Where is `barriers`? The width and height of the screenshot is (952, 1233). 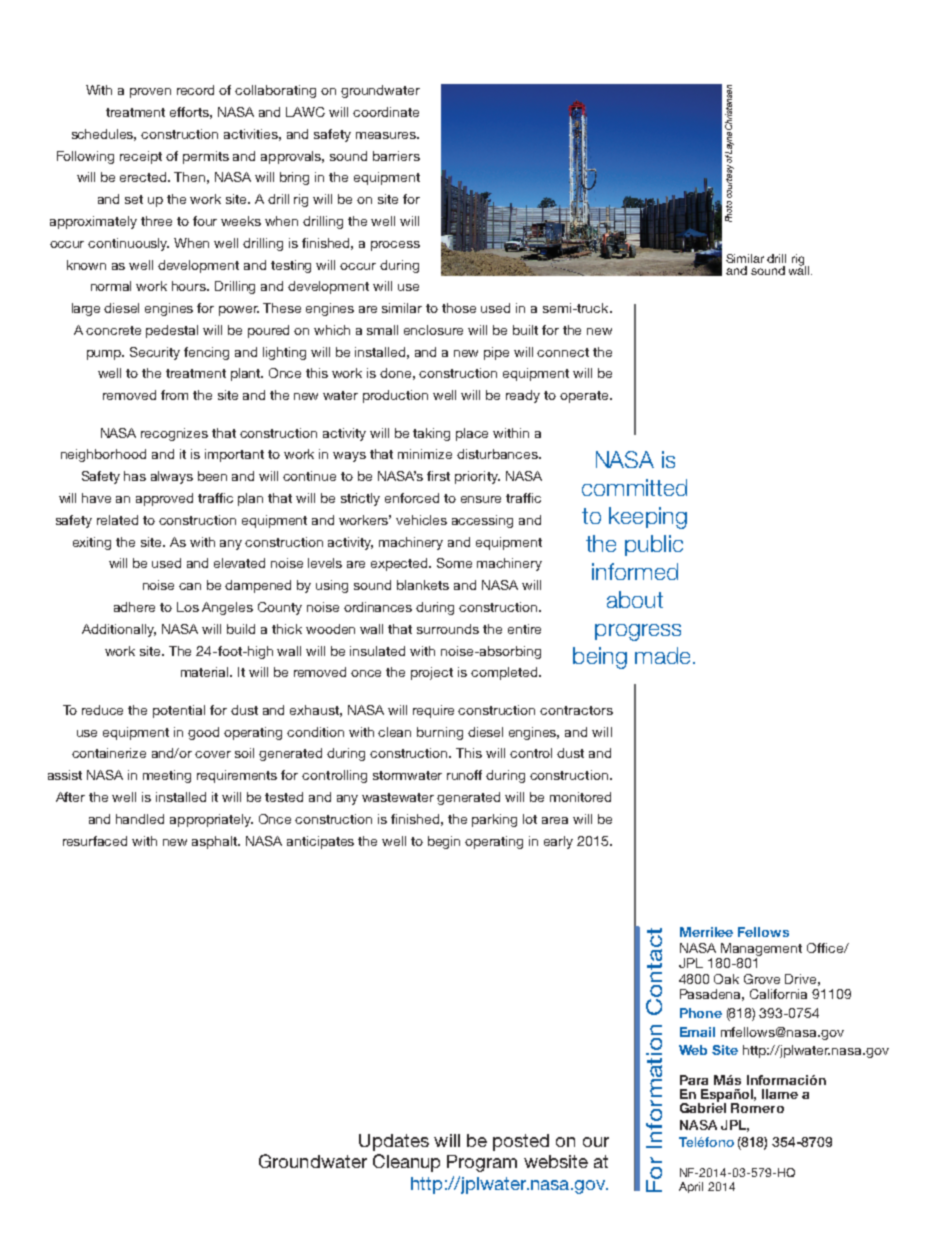
barriers is located at coordinates (396, 156).
